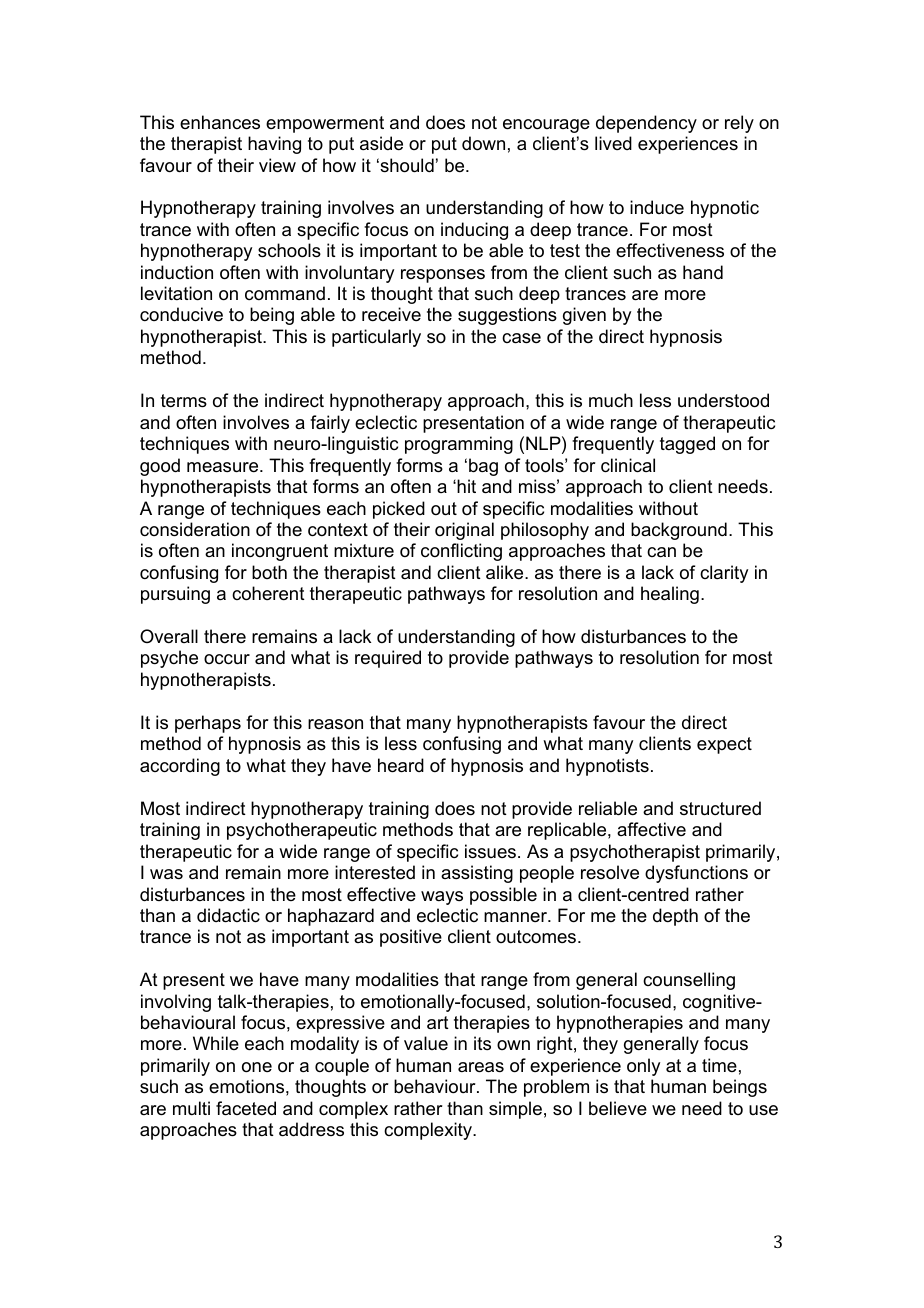 Image resolution: width=924 pixels, height=1308 pixels. What do you see at coordinates (220, 122) in the screenshot?
I see `enhances` at bounding box center [220, 122].
